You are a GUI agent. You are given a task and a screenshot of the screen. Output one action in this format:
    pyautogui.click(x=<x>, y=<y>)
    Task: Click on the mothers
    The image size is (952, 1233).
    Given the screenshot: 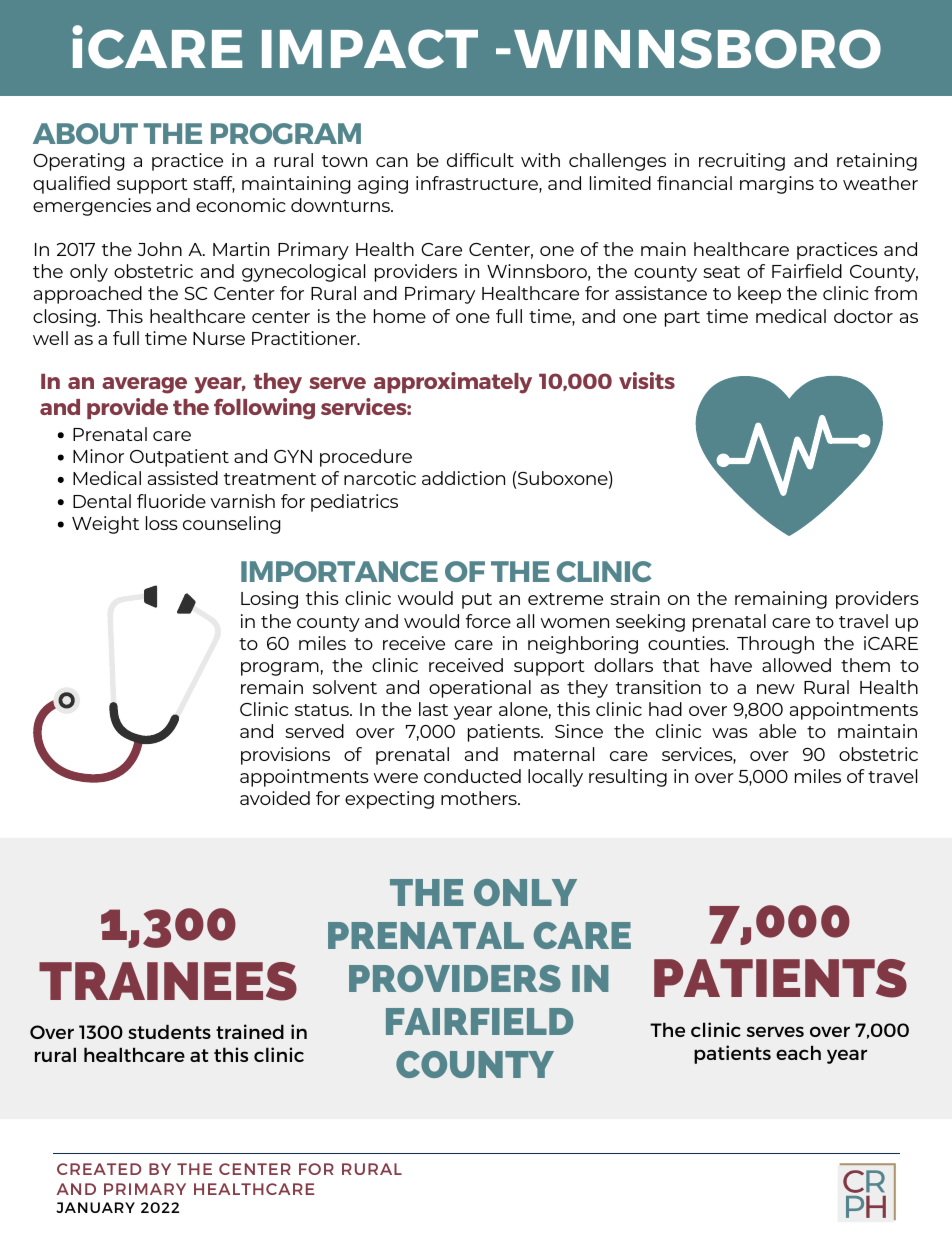 What is the action you would take?
    pyautogui.click(x=480, y=798)
